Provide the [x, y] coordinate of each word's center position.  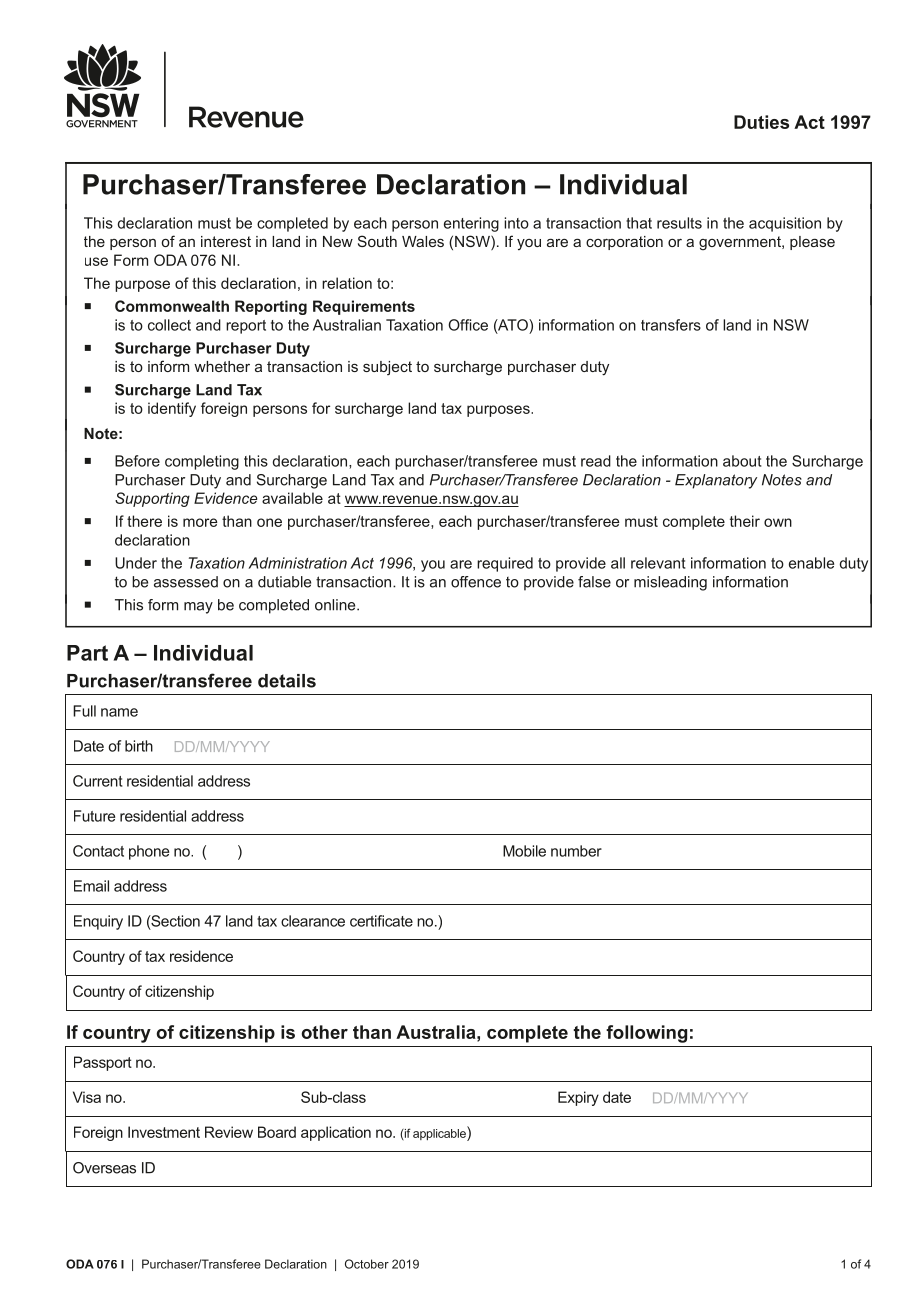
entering [471, 224]
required [505, 564]
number [576, 851]
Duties [761, 122]
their [745, 521]
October [367, 1264]
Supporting [152, 499]
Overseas [104, 1168]
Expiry [578, 1098]
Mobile [524, 851]
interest [226, 241]
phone [149, 852]
